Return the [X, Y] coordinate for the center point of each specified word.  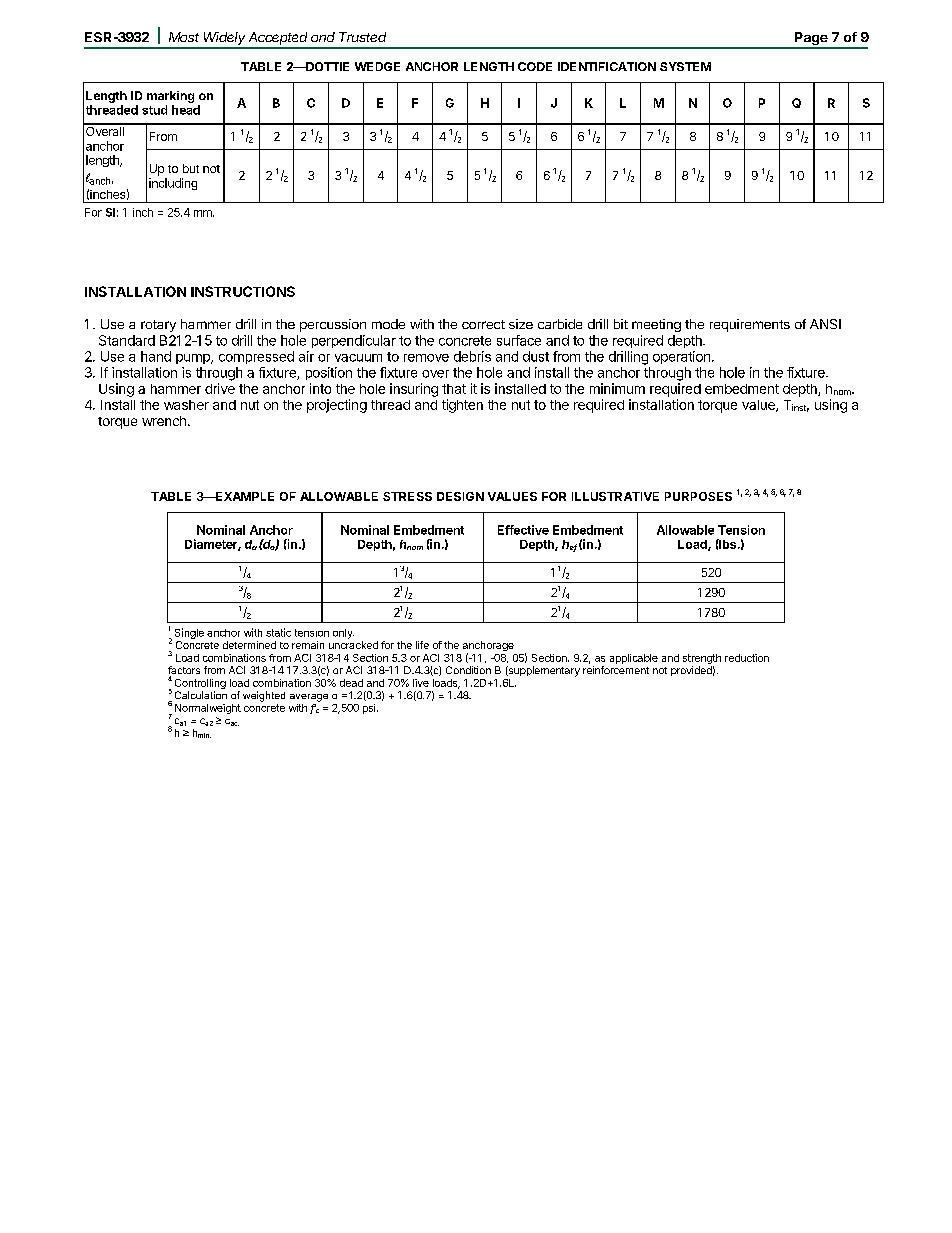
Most [184, 37]
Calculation [201, 695]
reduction [747, 658]
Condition [468, 670]
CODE [535, 66]
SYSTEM [685, 66]
